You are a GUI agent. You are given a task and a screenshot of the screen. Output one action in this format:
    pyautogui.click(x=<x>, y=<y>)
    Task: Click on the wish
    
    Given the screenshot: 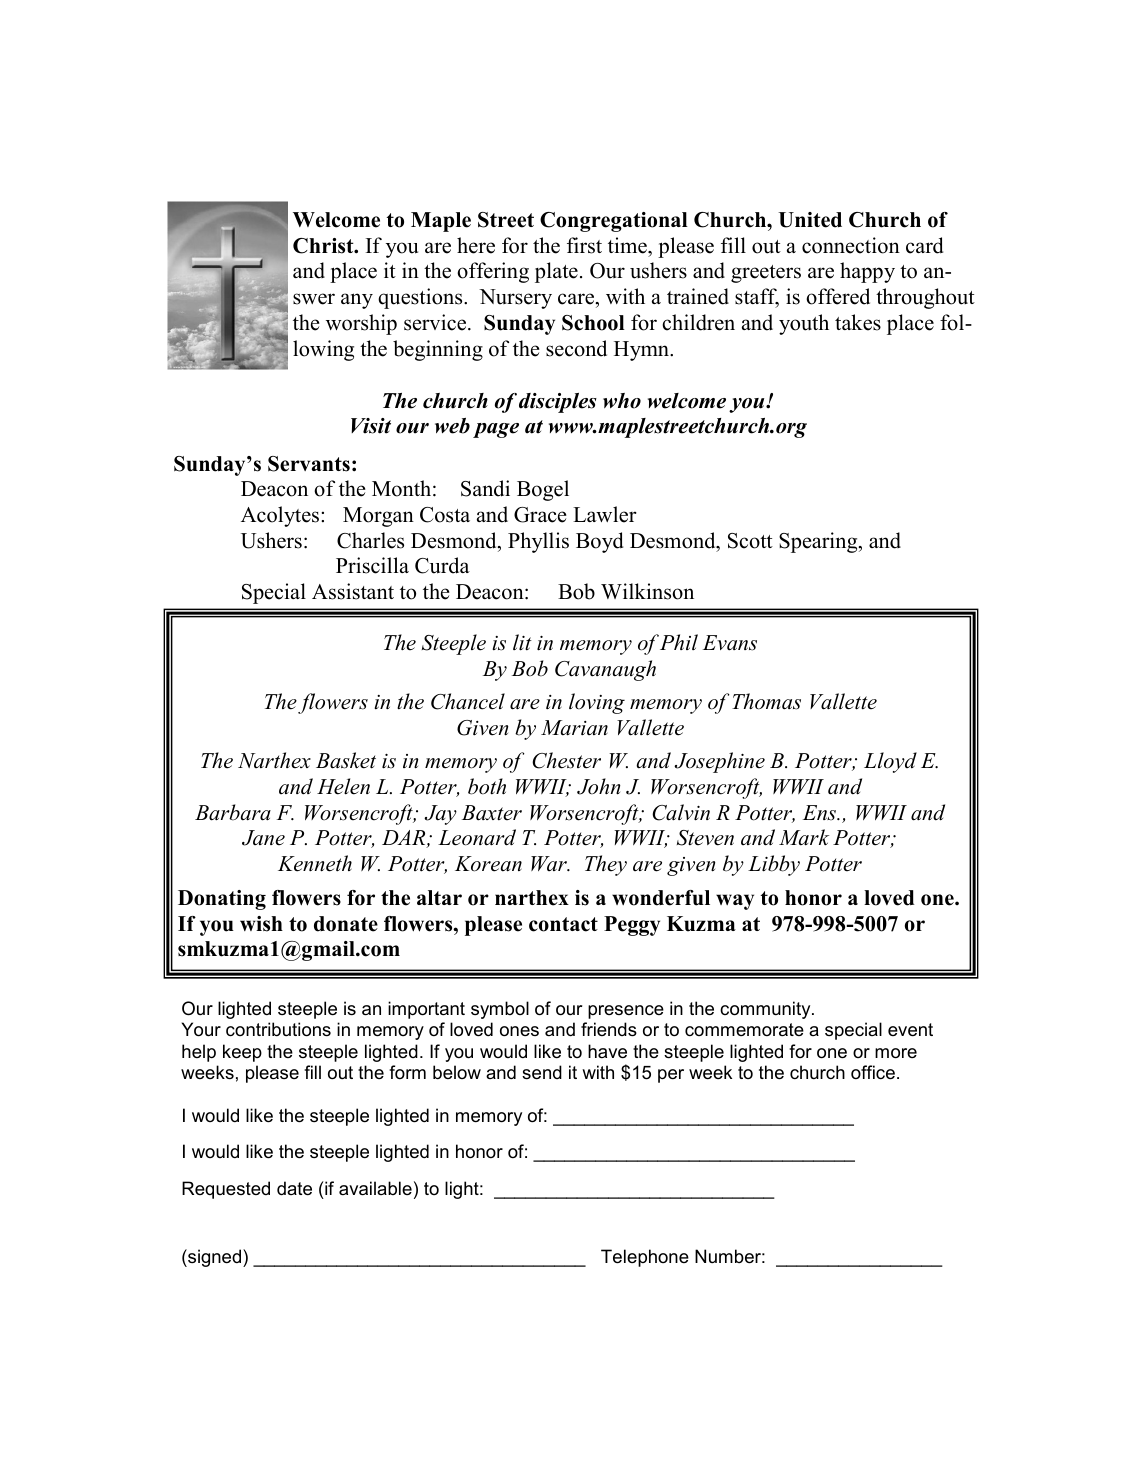 What is the action you would take?
    pyautogui.click(x=261, y=924)
